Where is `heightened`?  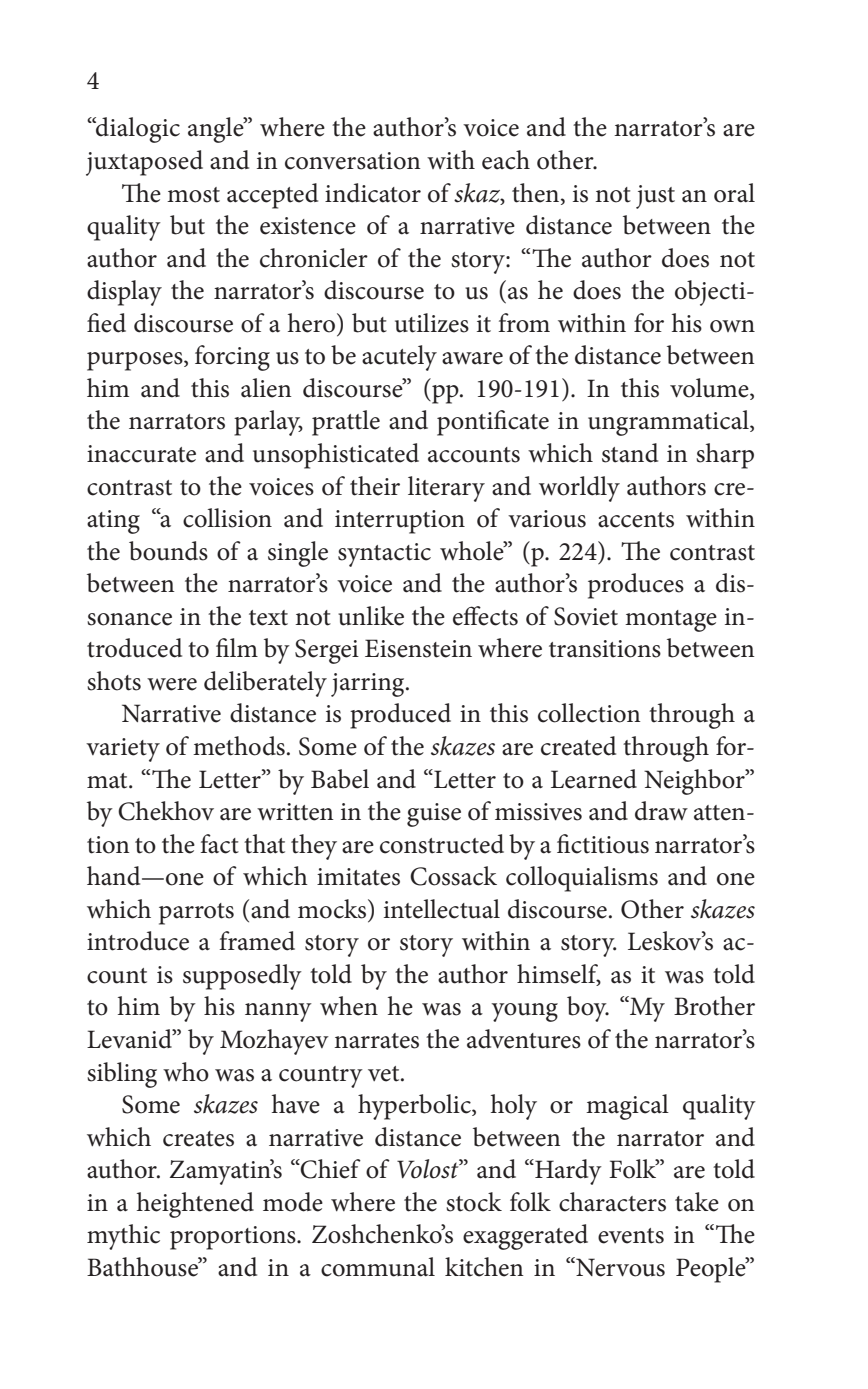 heightened is located at coordinates (195, 1205).
